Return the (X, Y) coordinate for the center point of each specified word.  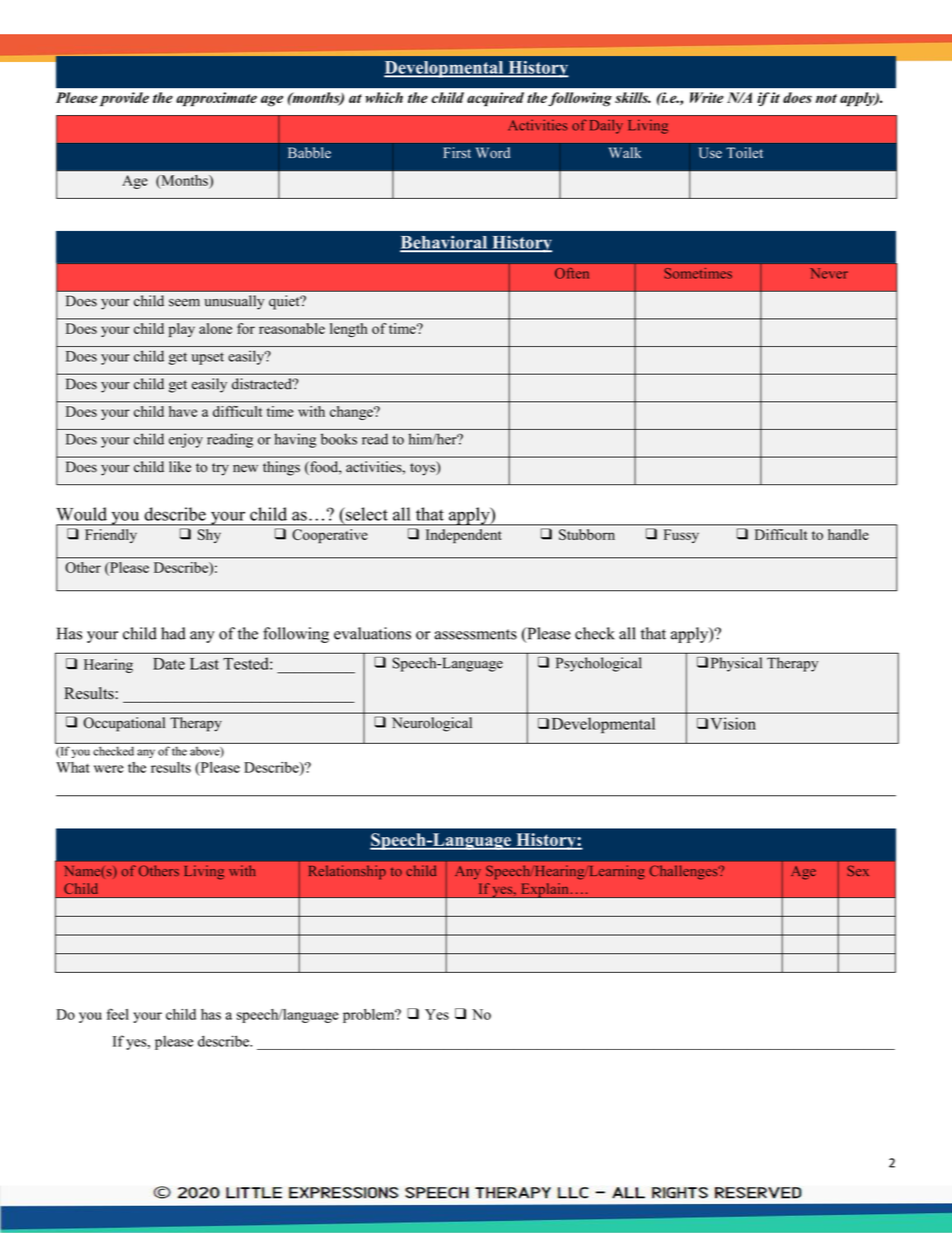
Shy (209, 536)
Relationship (347, 872)
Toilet (744, 153)
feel (118, 1014)
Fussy (681, 536)
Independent (463, 536)
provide (124, 99)
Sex (858, 870)
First (457, 152)
